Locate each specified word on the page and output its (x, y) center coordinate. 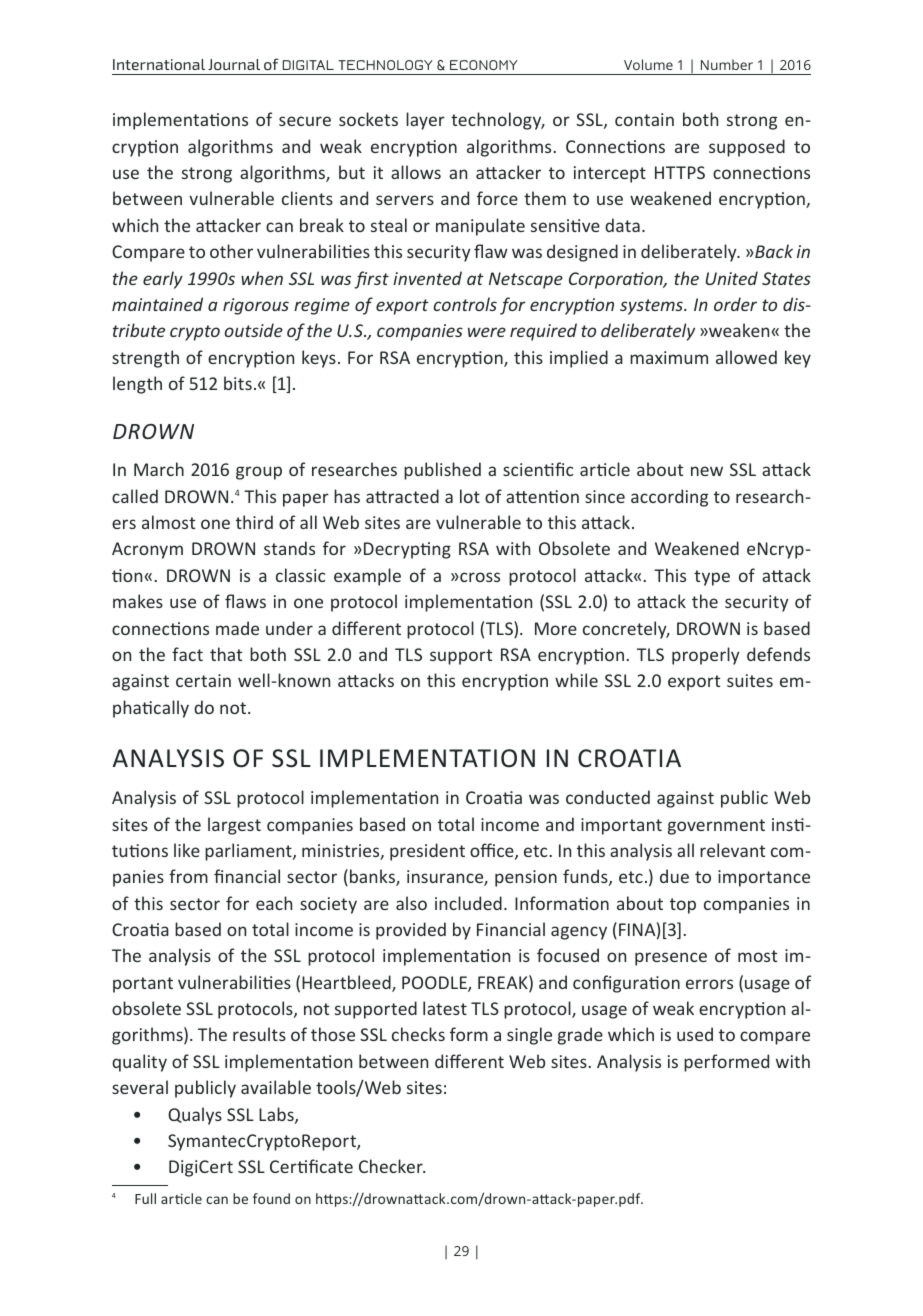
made (237, 628)
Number (727, 64)
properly (706, 656)
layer (425, 121)
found (271, 1198)
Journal (234, 64)
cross (479, 577)
